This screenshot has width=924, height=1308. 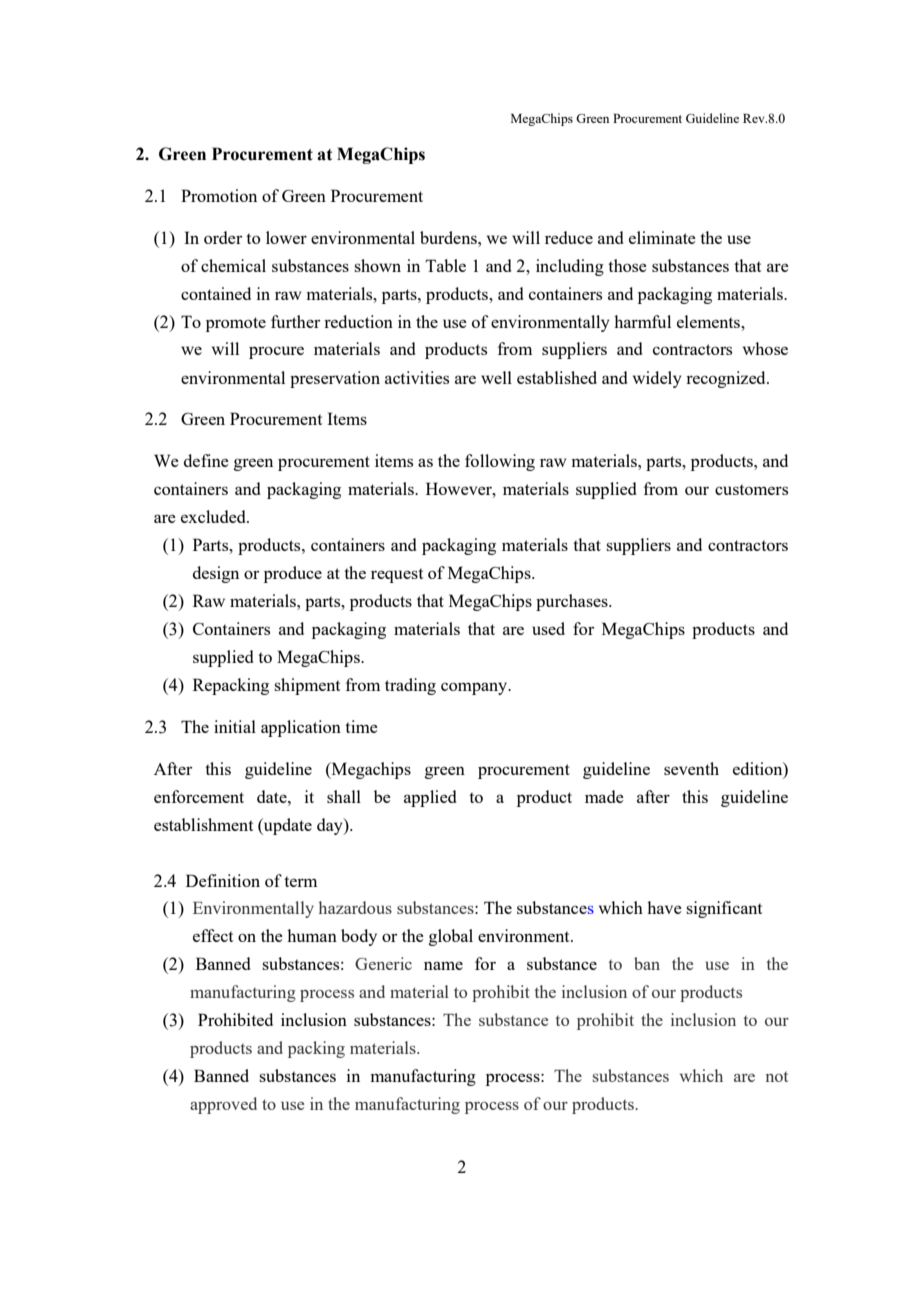 I want to click on excluded, so click(x=214, y=516).
